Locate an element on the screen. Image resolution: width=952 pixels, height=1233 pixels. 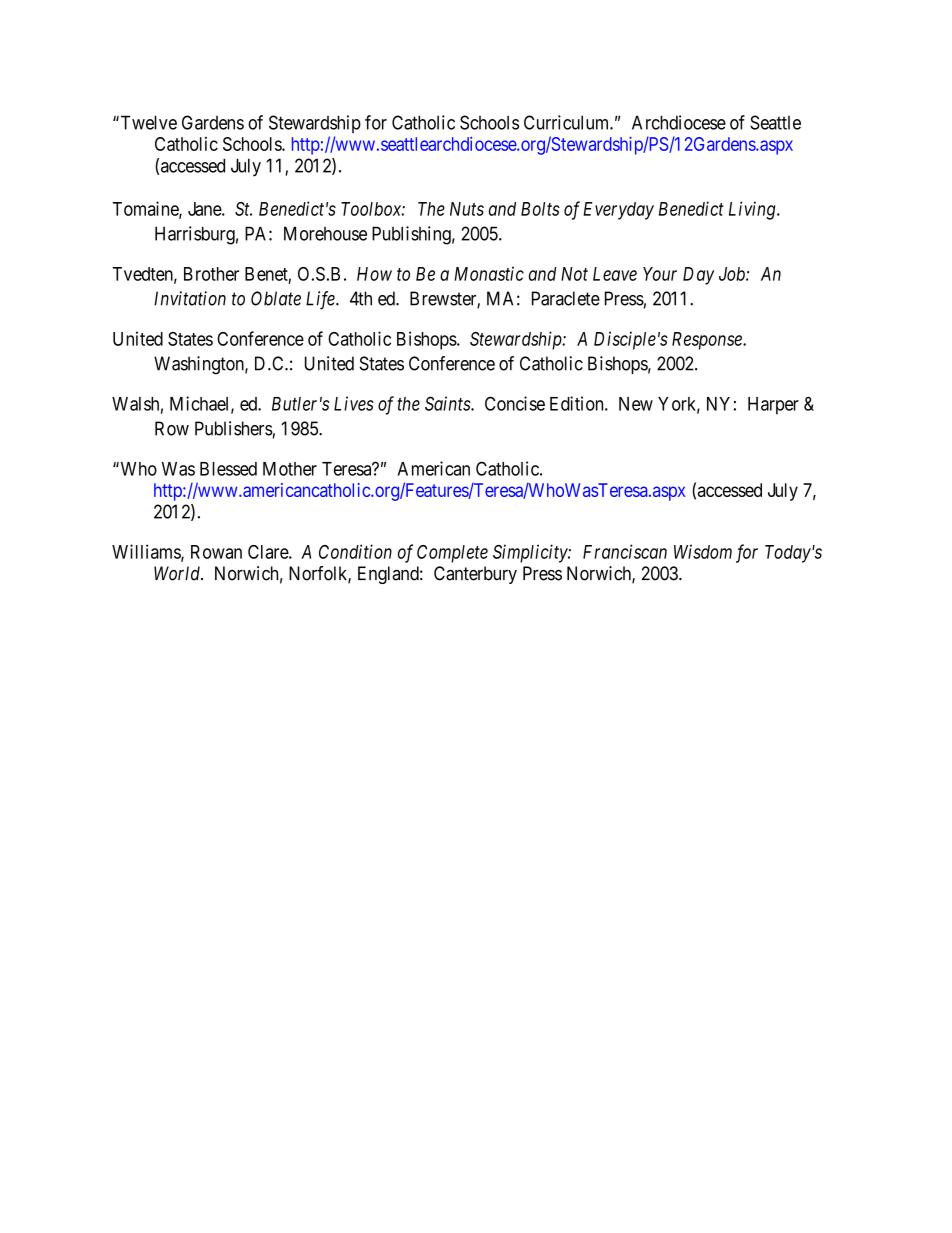
Oblate is located at coordinates (276, 298).
